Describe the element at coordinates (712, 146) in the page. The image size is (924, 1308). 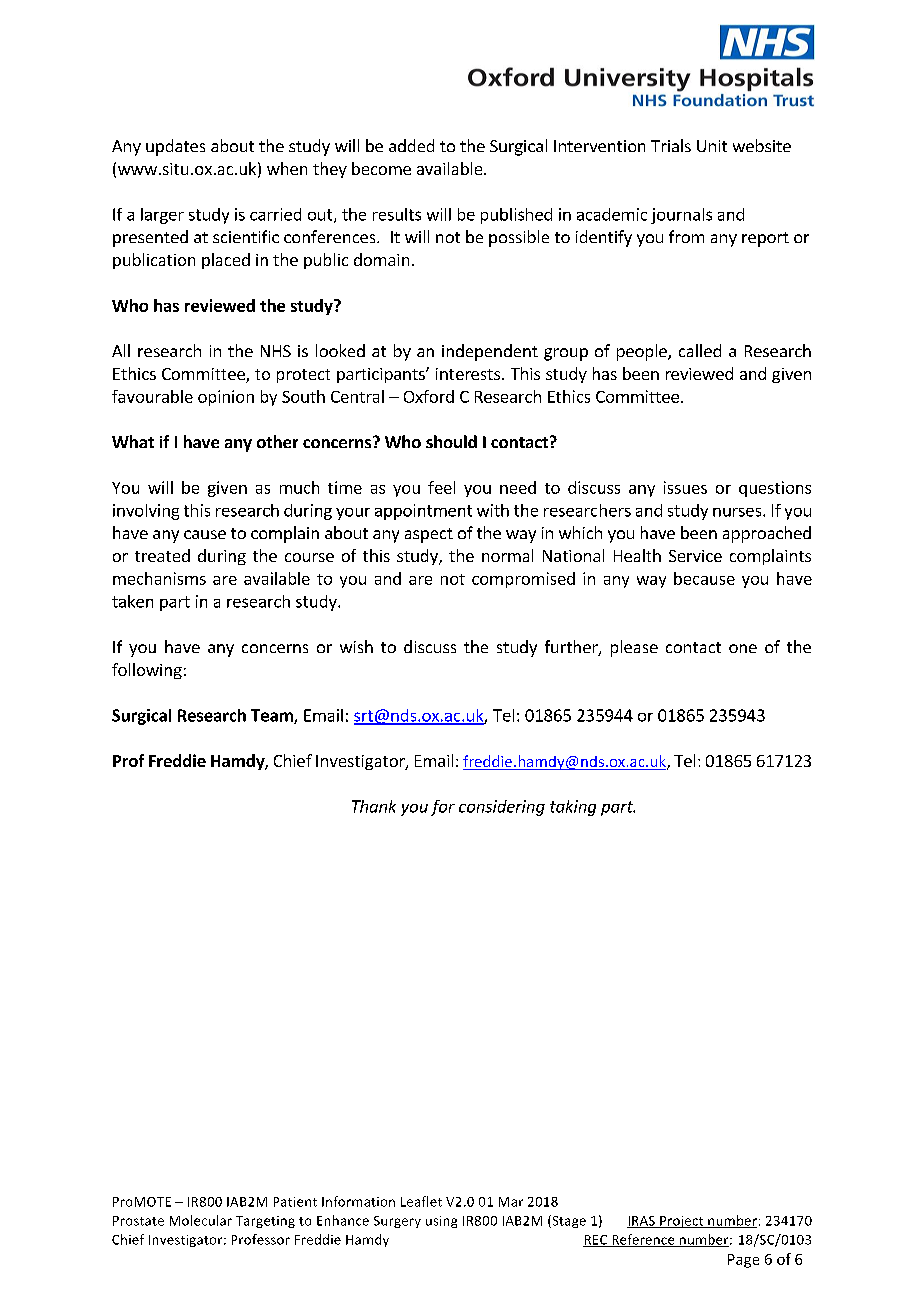
I see `Unit` at that location.
